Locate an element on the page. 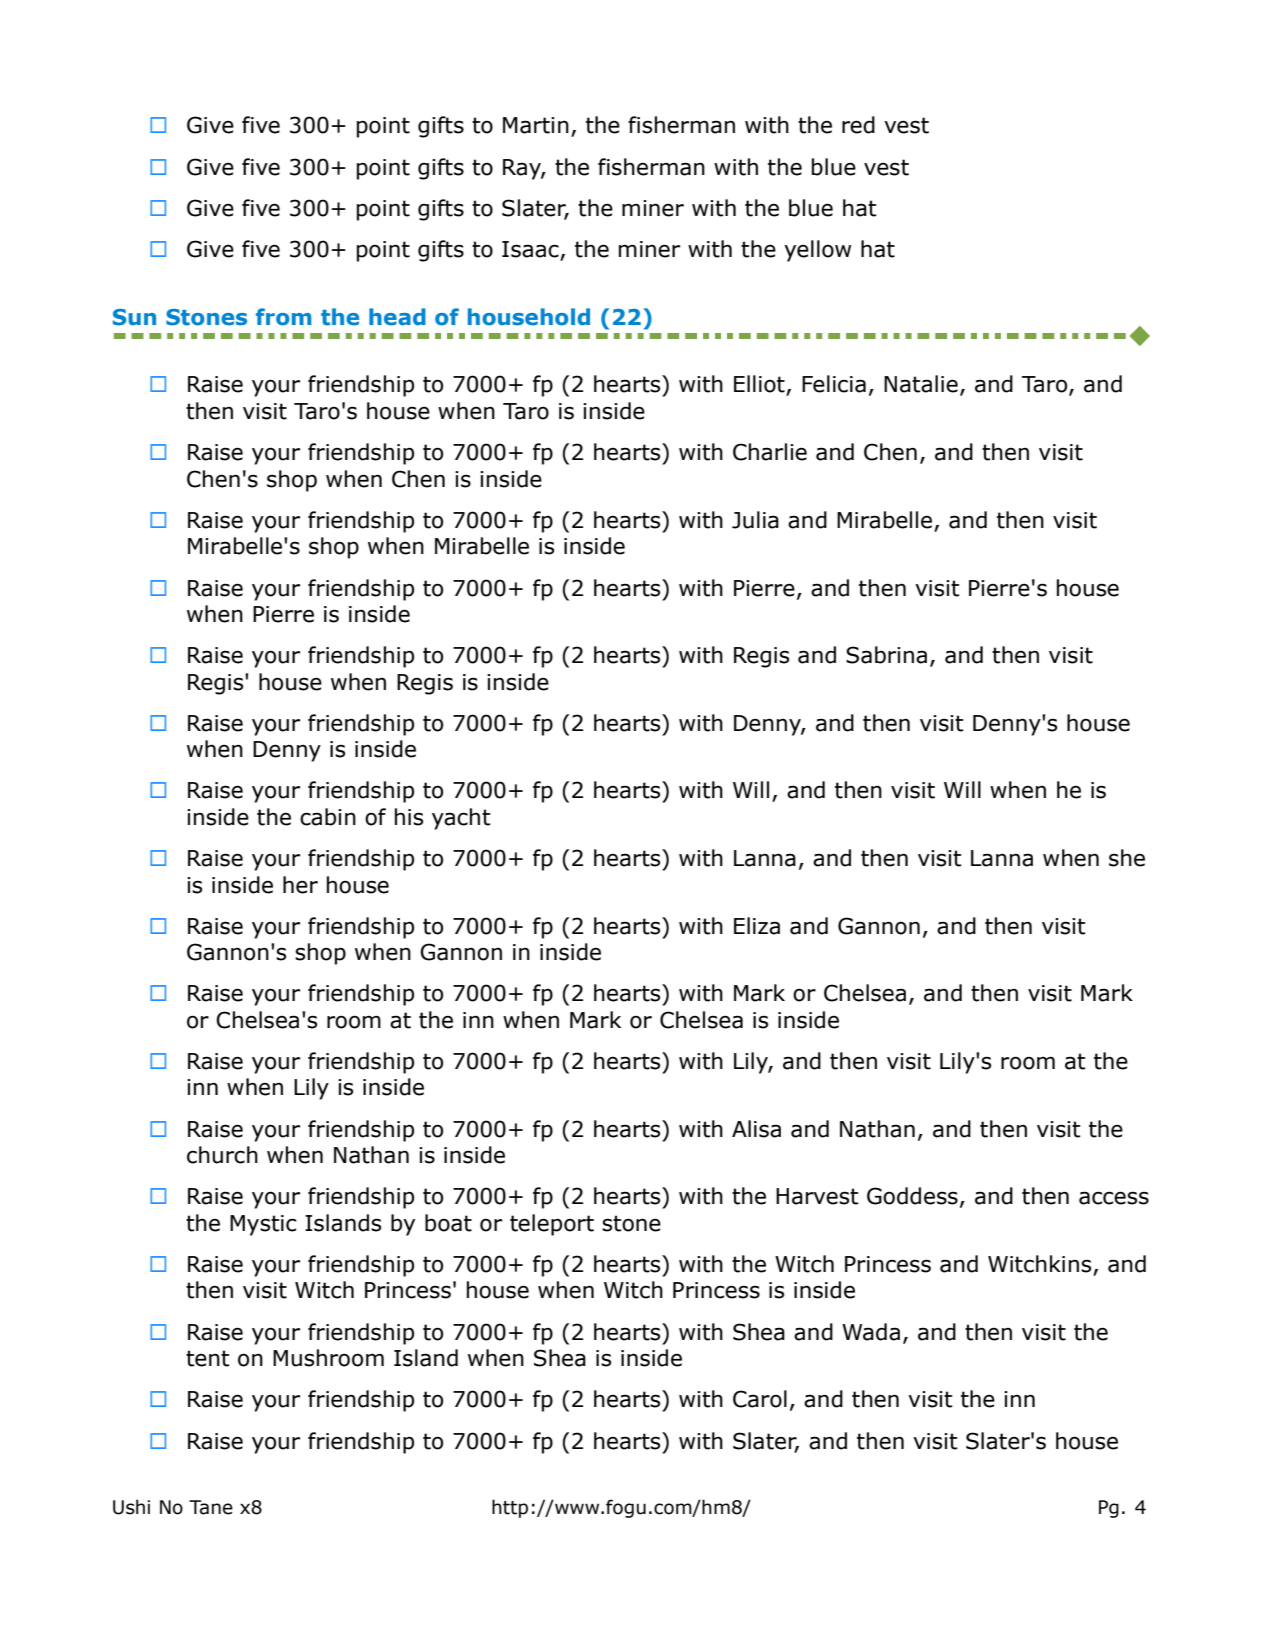  Alisa is located at coordinates (756, 1129).
